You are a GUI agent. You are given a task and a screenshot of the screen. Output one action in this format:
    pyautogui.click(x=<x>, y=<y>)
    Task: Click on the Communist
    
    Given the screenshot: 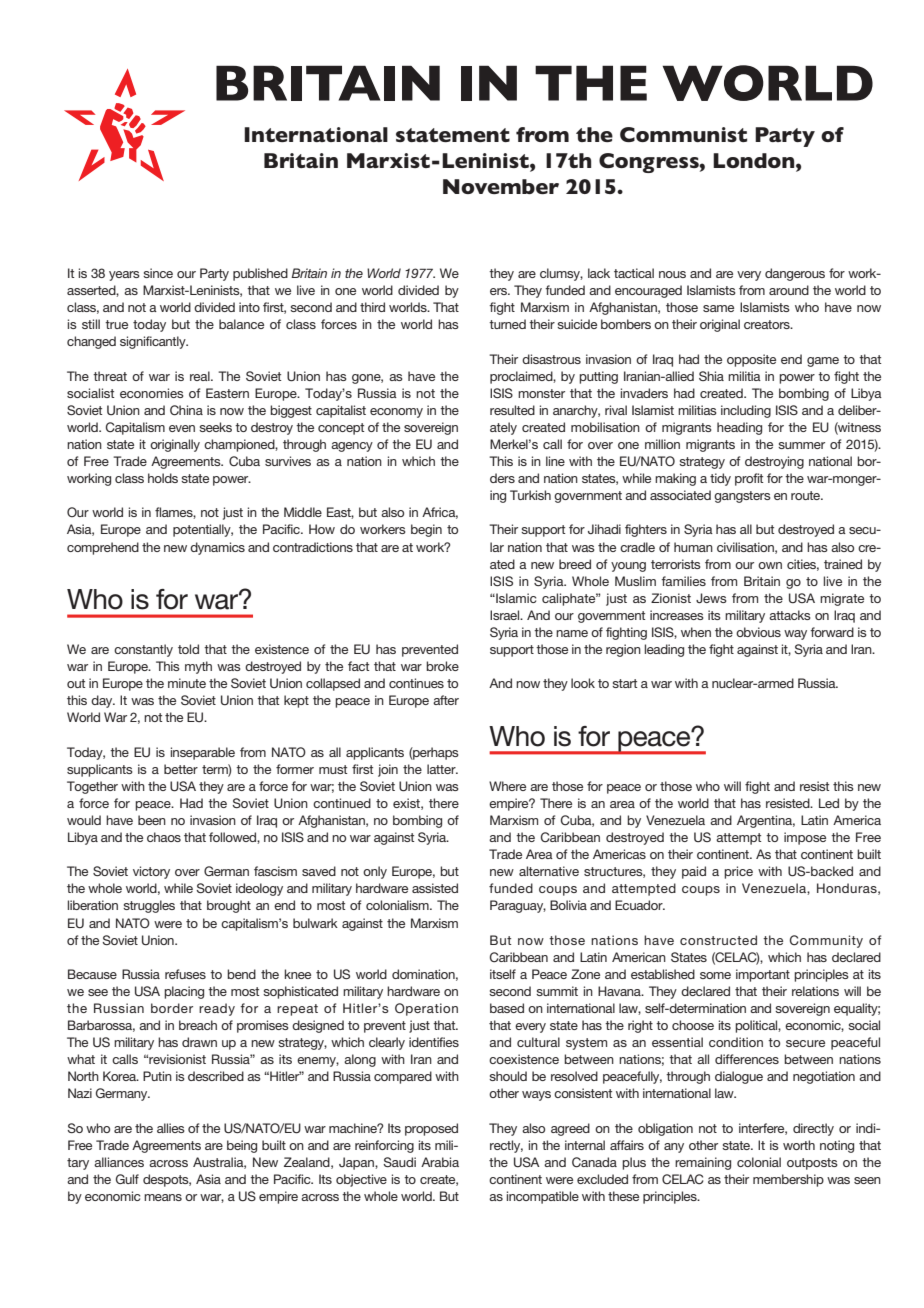 What is the action you would take?
    pyautogui.click(x=683, y=134)
